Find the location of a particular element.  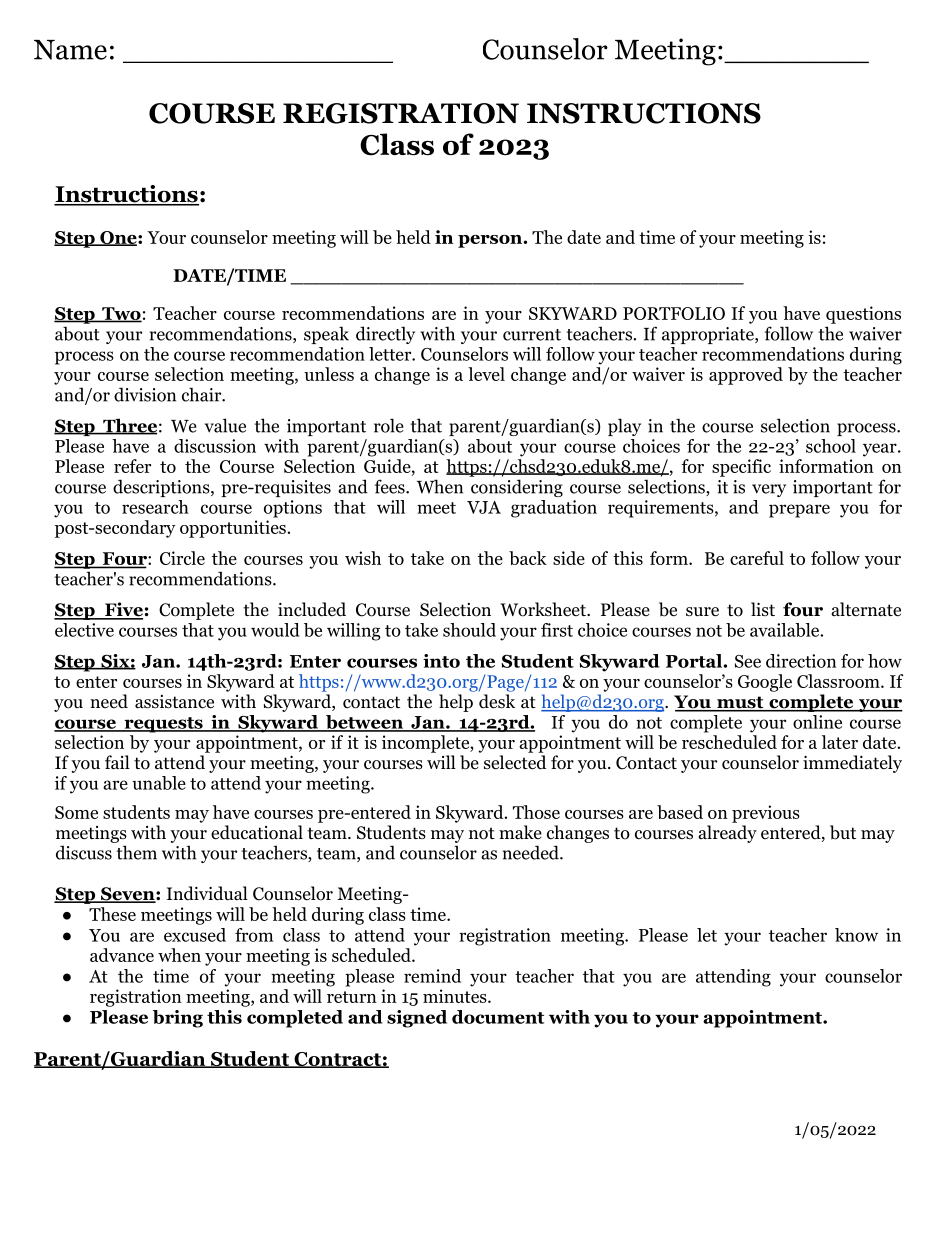

make is located at coordinates (520, 832).
